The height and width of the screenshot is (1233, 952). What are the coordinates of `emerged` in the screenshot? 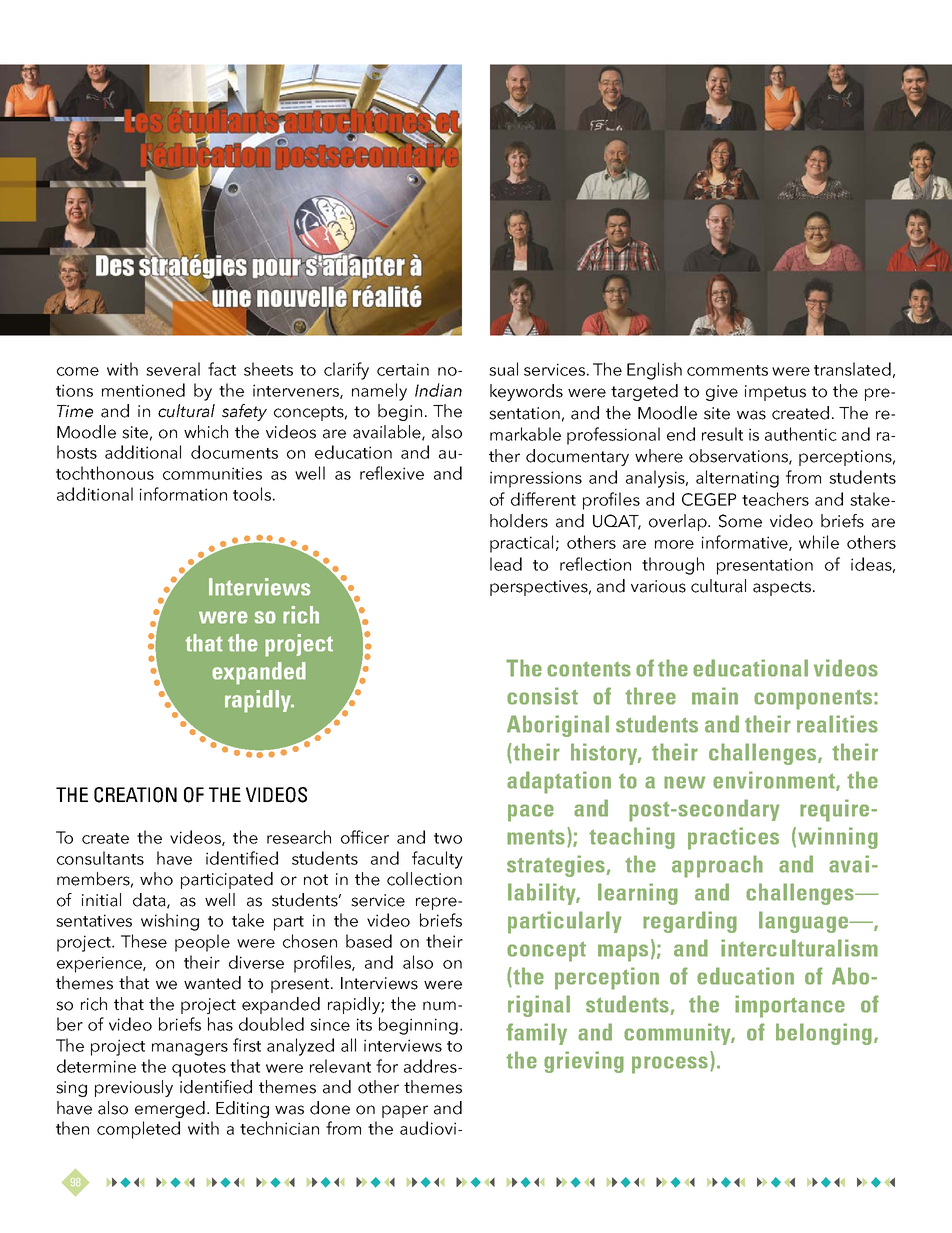 It's located at (170, 1109).
